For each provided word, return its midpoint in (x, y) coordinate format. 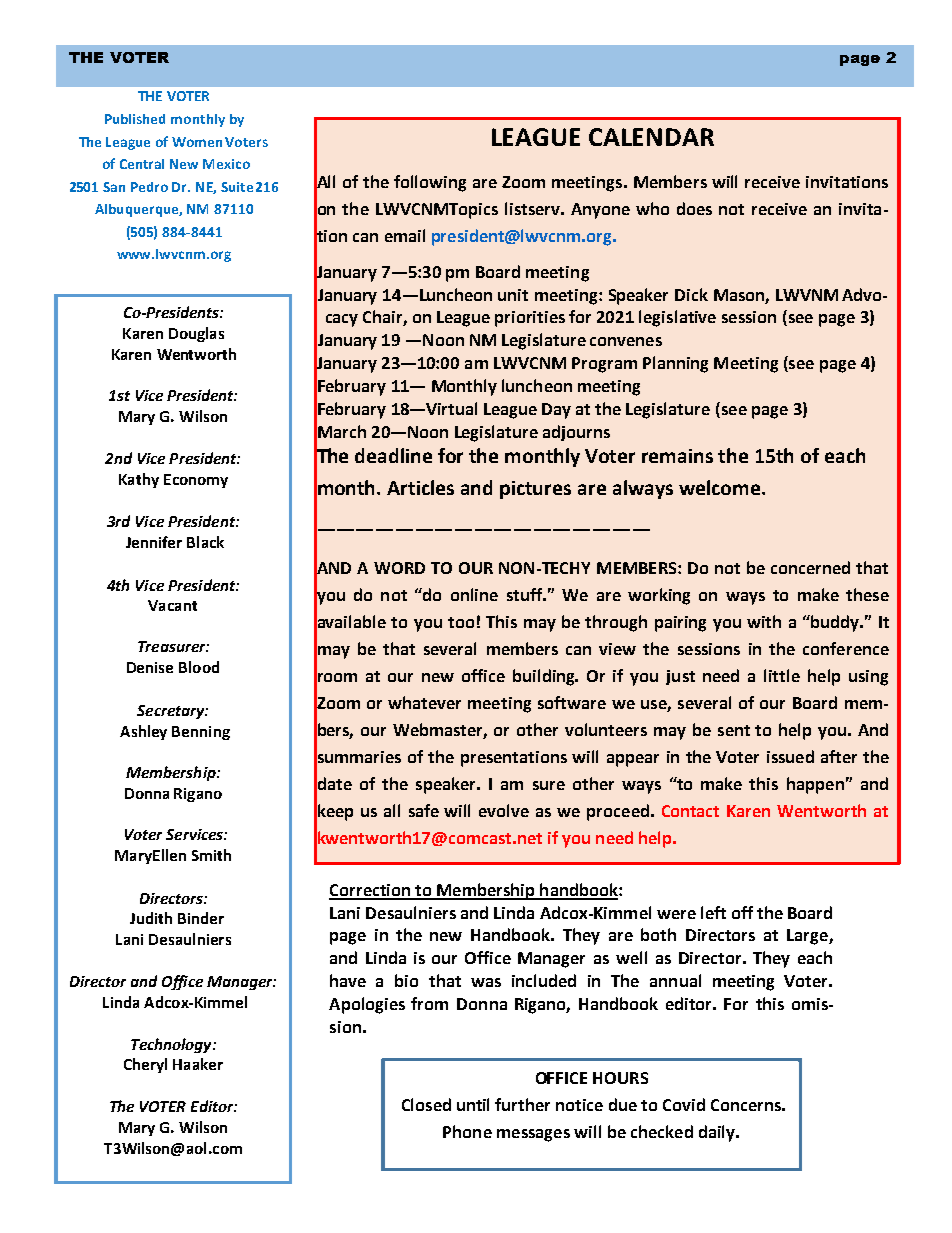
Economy (196, 481)
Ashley (143, 732)
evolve (504, 810)
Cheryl (145, 1065)
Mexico (226, 164)
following (430, 183)
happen (815, 785)
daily (718, 1133)
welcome (721, 487)
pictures (535, 490)
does (694, 208)
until (473, 1104)
